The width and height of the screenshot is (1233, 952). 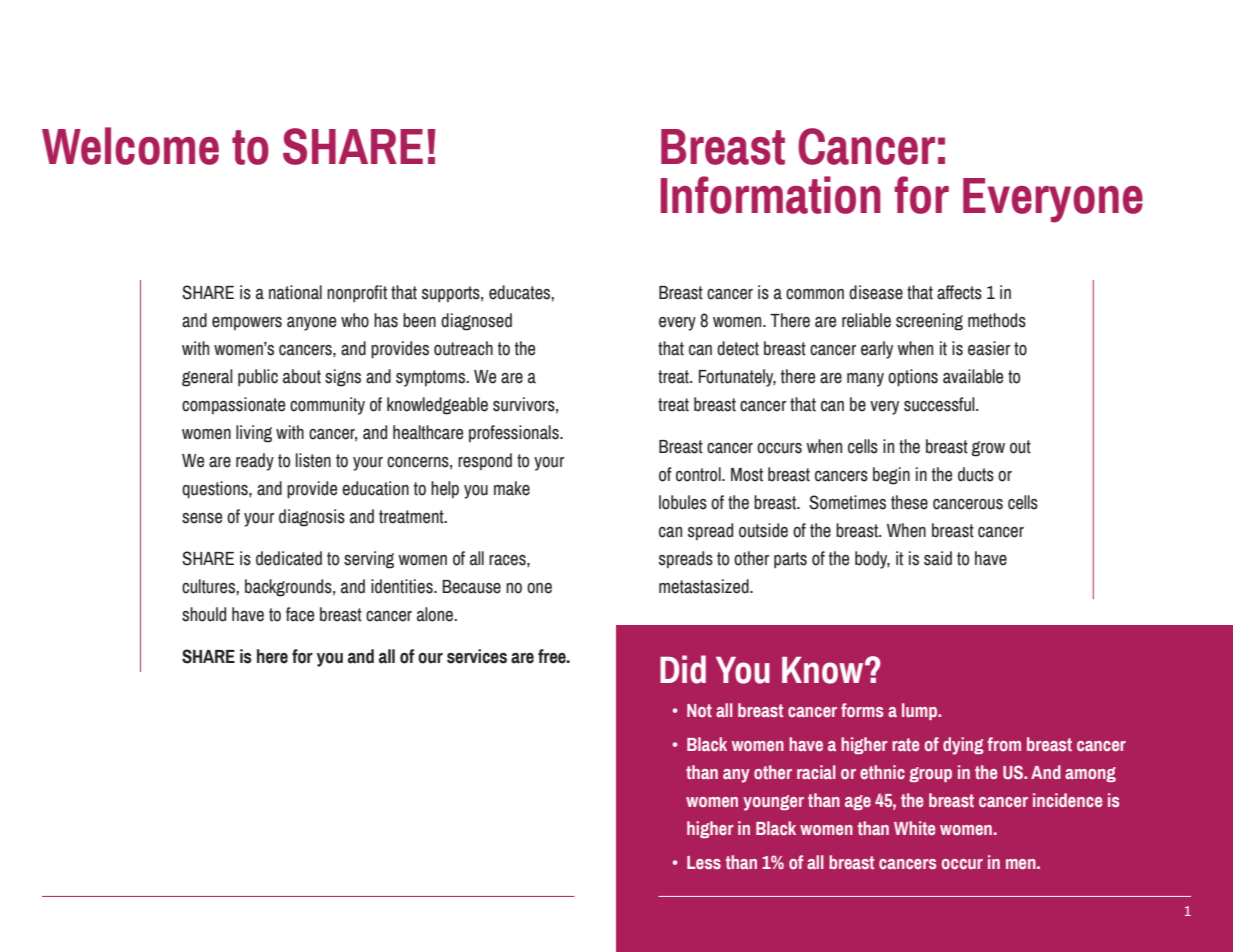 What do you see at coordinates (738, 348) in the screenshot?
I see `detect` at bounding box center [738, 348].
